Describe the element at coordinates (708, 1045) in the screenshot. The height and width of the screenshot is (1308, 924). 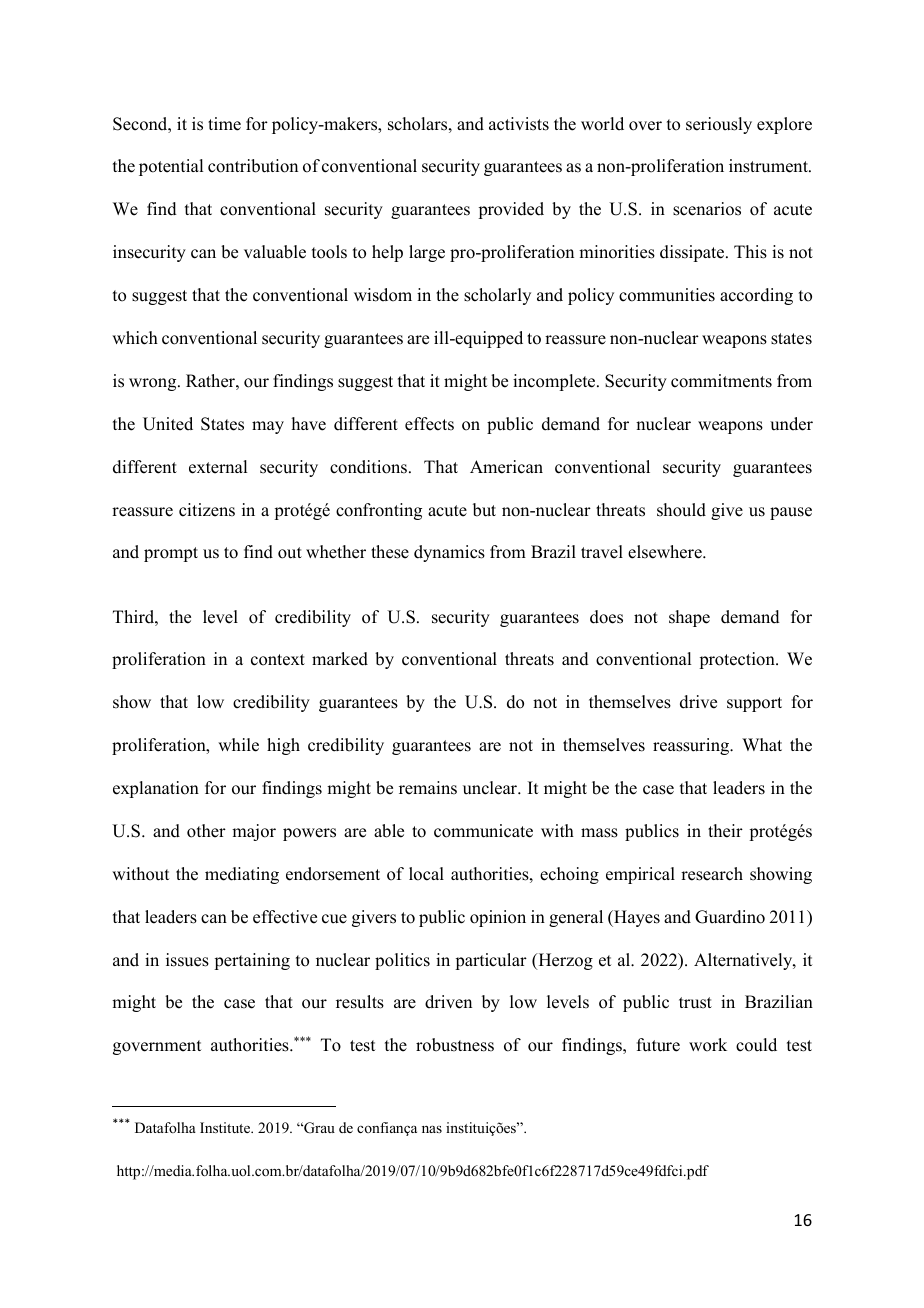
I see `work` at that location.
